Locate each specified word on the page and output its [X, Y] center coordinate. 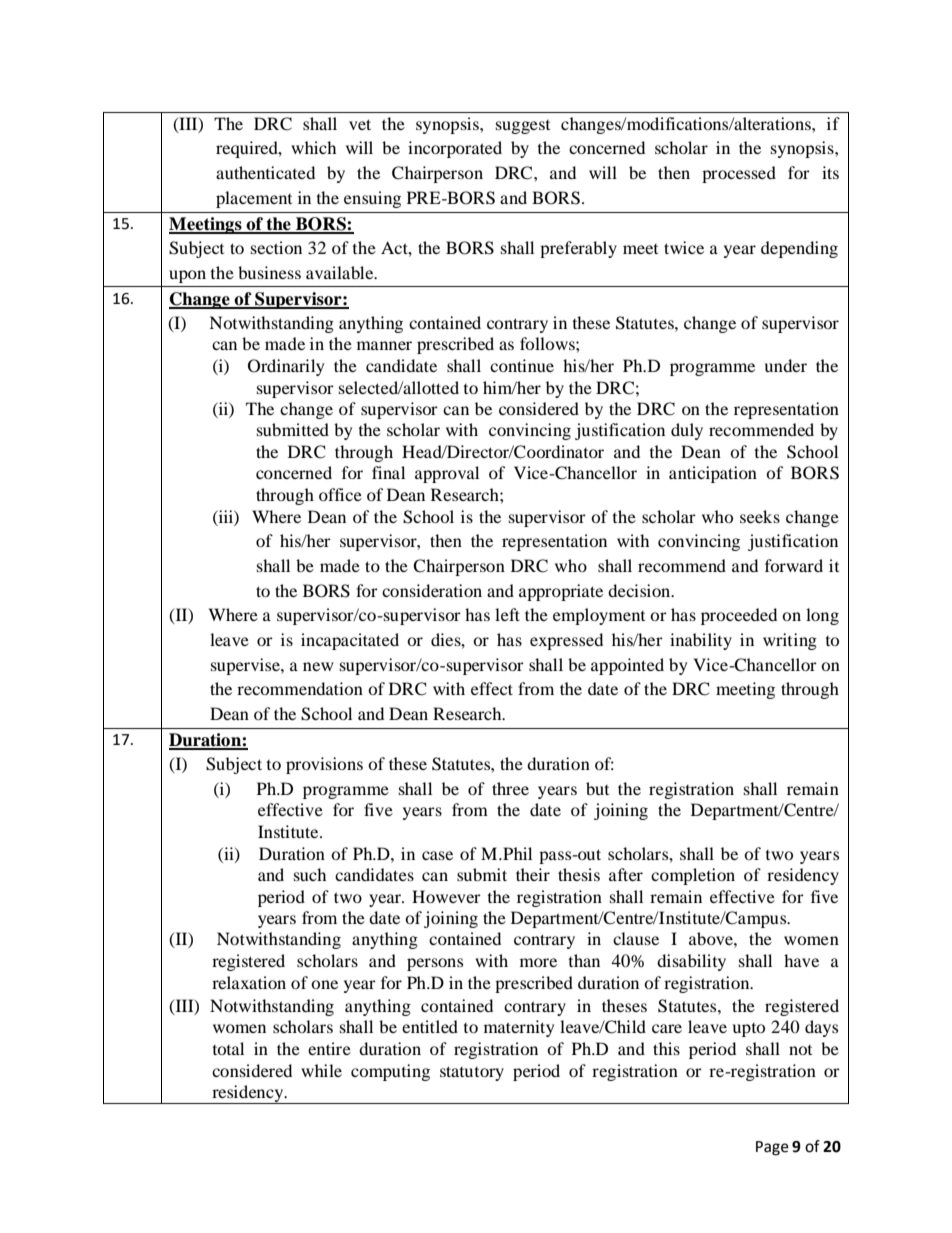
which [313, 147]
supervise [246, 666]
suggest [523, 127]
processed [739, 174]
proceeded [739, 616]
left [507, 614]
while [321, 1070]
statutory [472, 1073]
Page [772, 1148]
